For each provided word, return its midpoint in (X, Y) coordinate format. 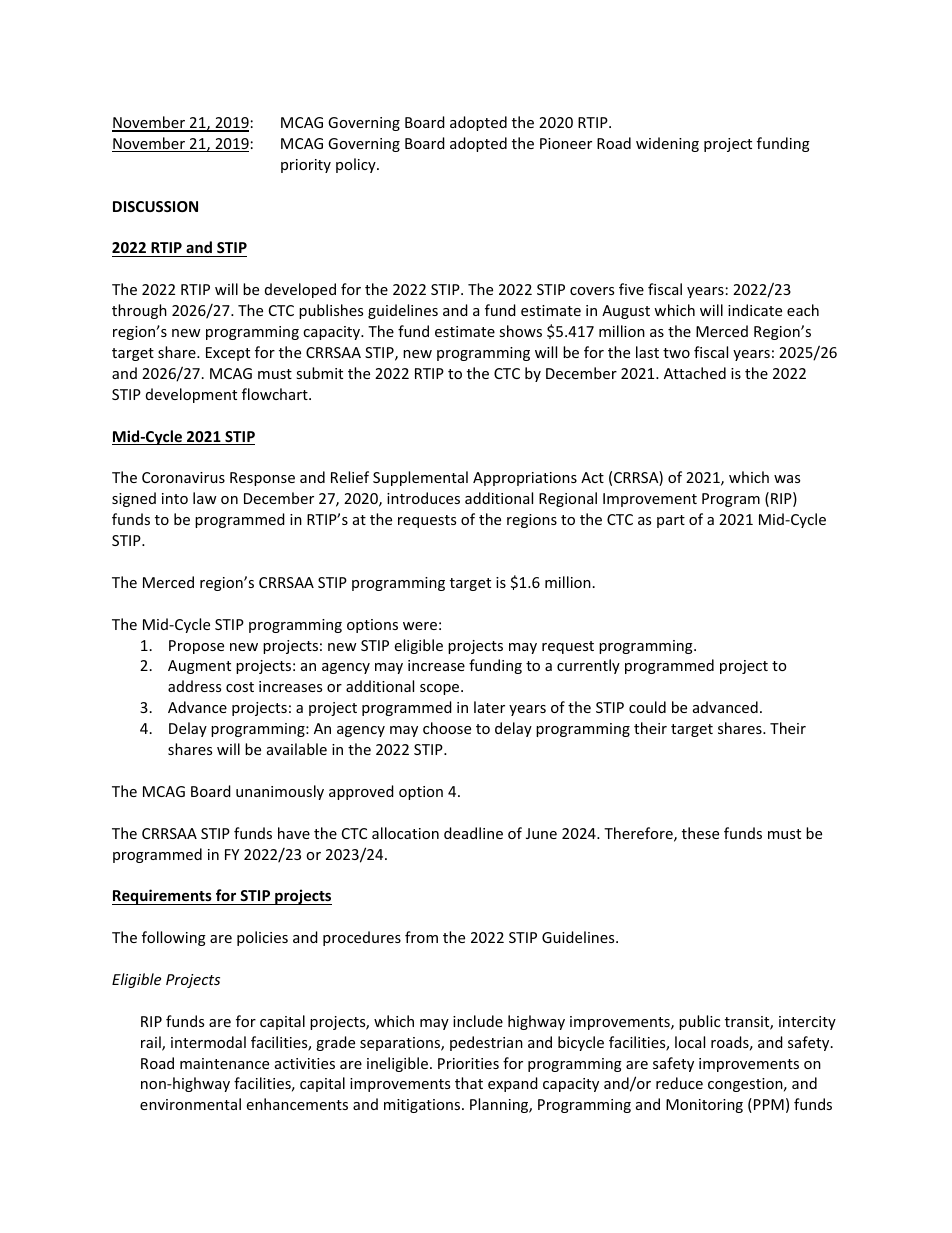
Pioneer (566, 143)
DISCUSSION (155, 206)
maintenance (224, 1063)
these (700, 833)
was (787, 479)
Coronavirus (183, 477)
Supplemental (420, 478)
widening (667, 144)
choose (447, 728)
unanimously (280, 792)
